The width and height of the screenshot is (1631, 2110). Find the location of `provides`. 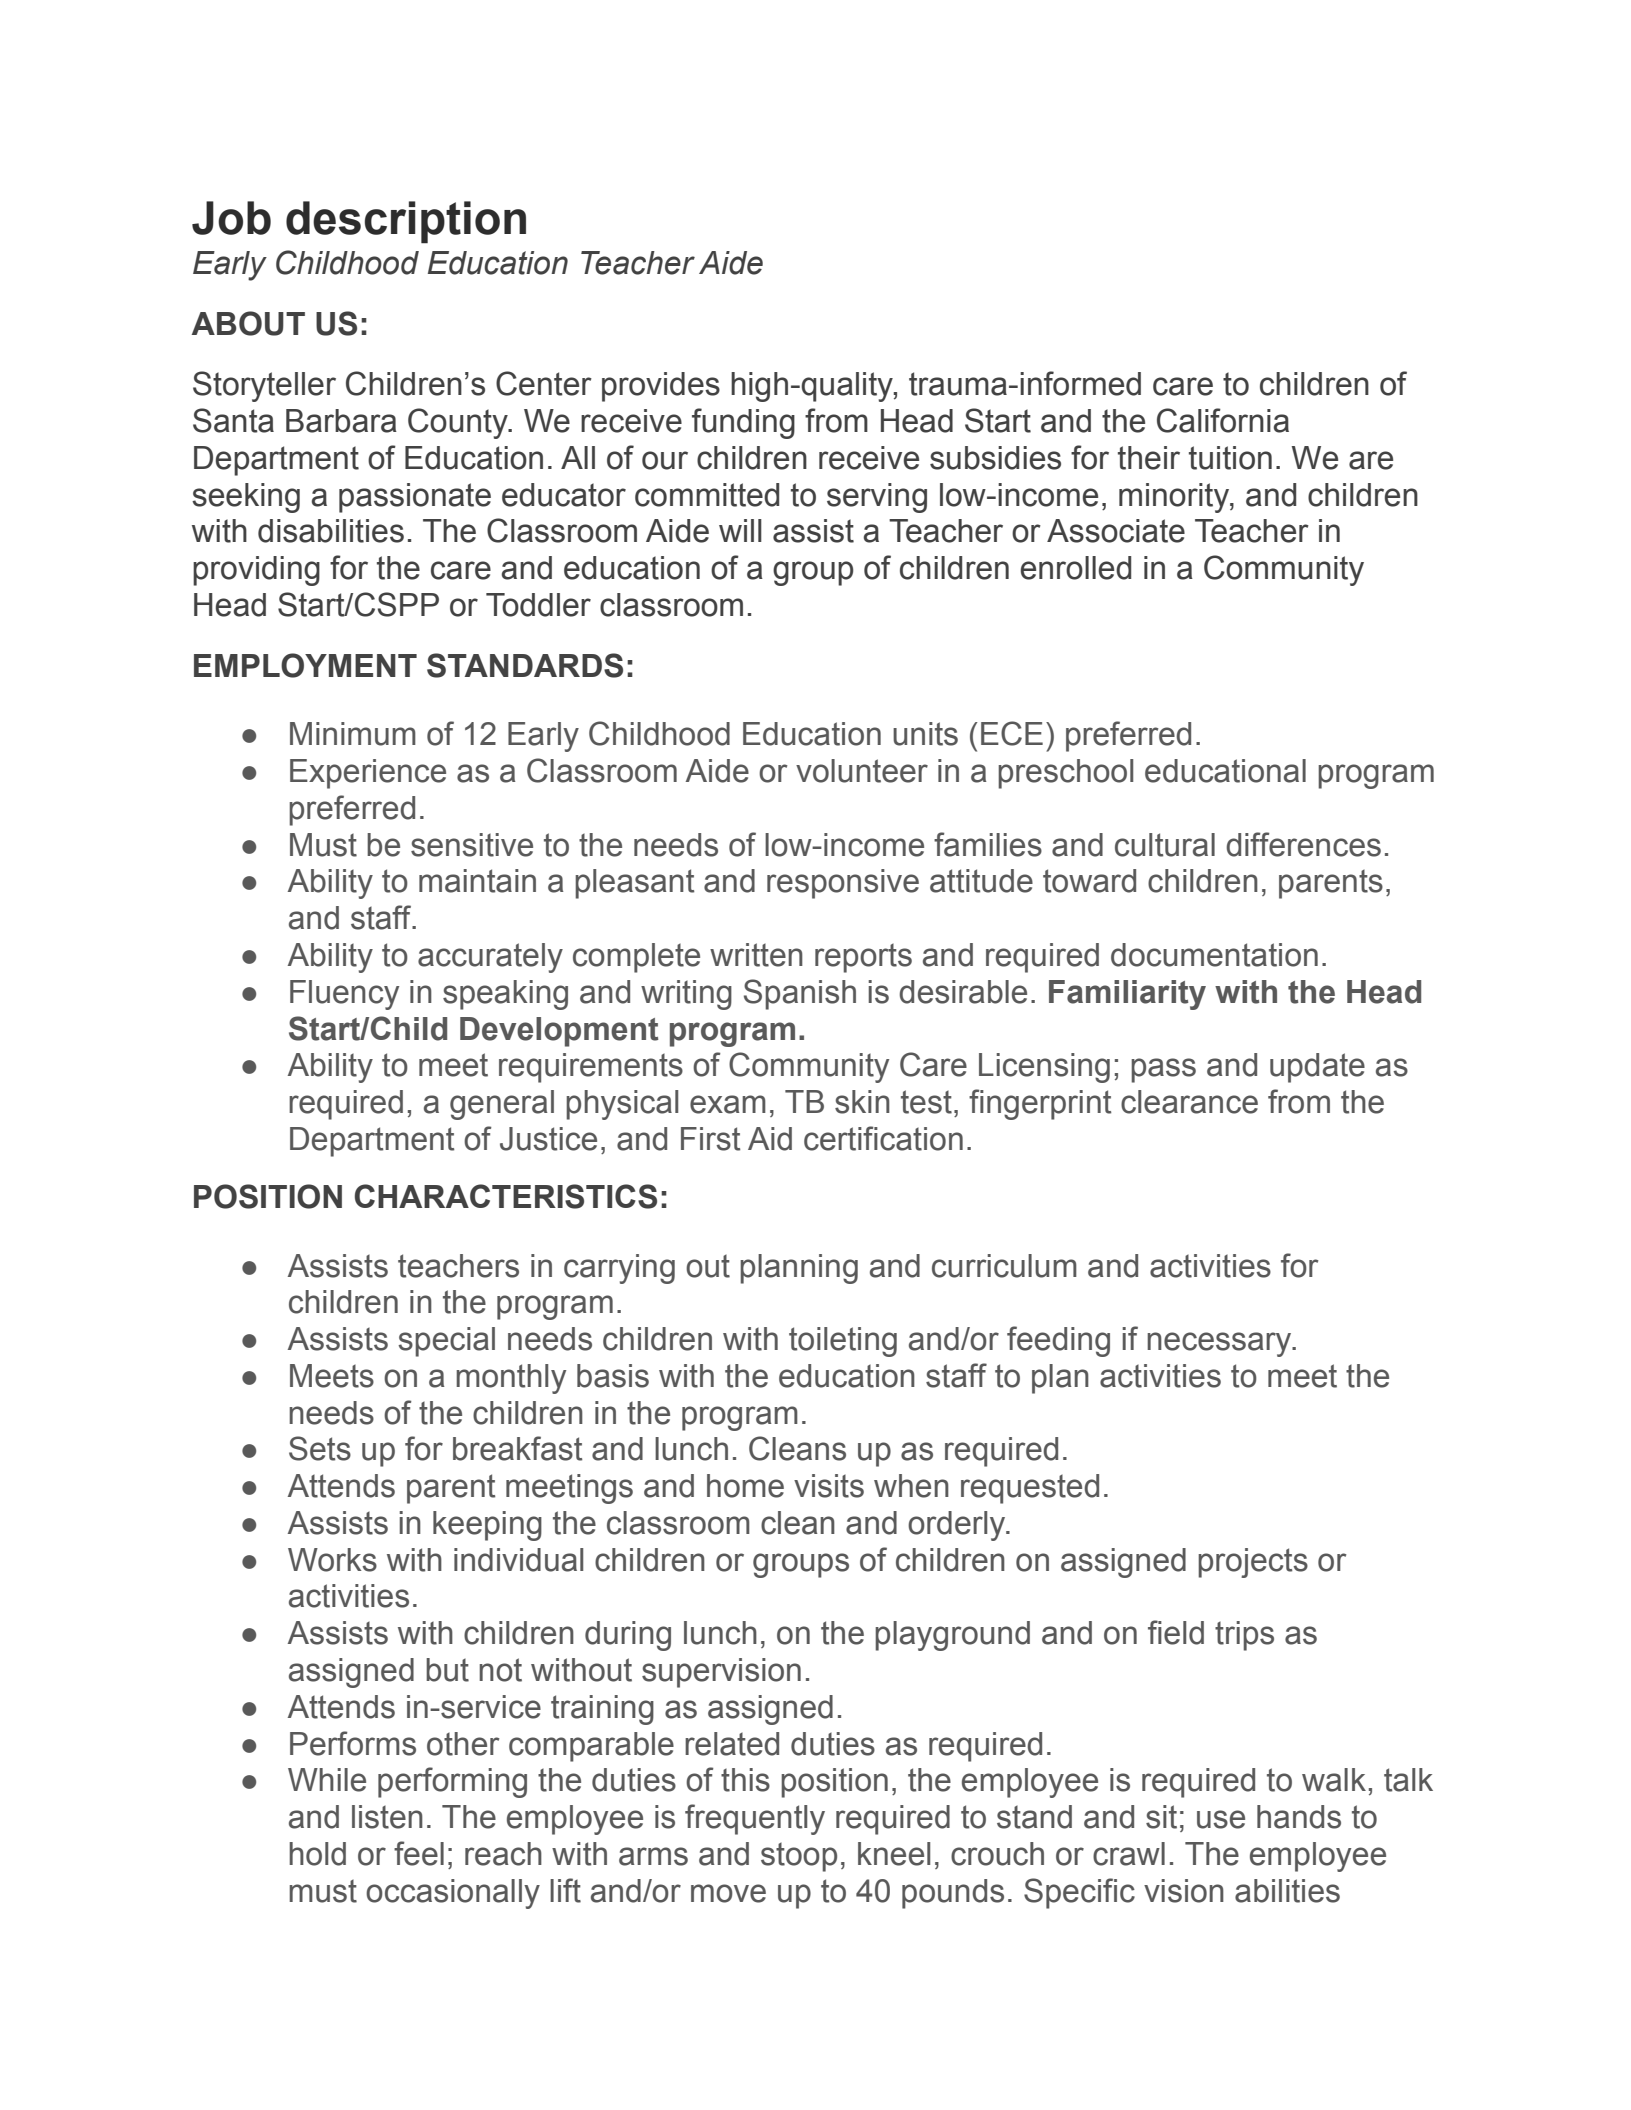

provides is located at coordinates (661, 387).
